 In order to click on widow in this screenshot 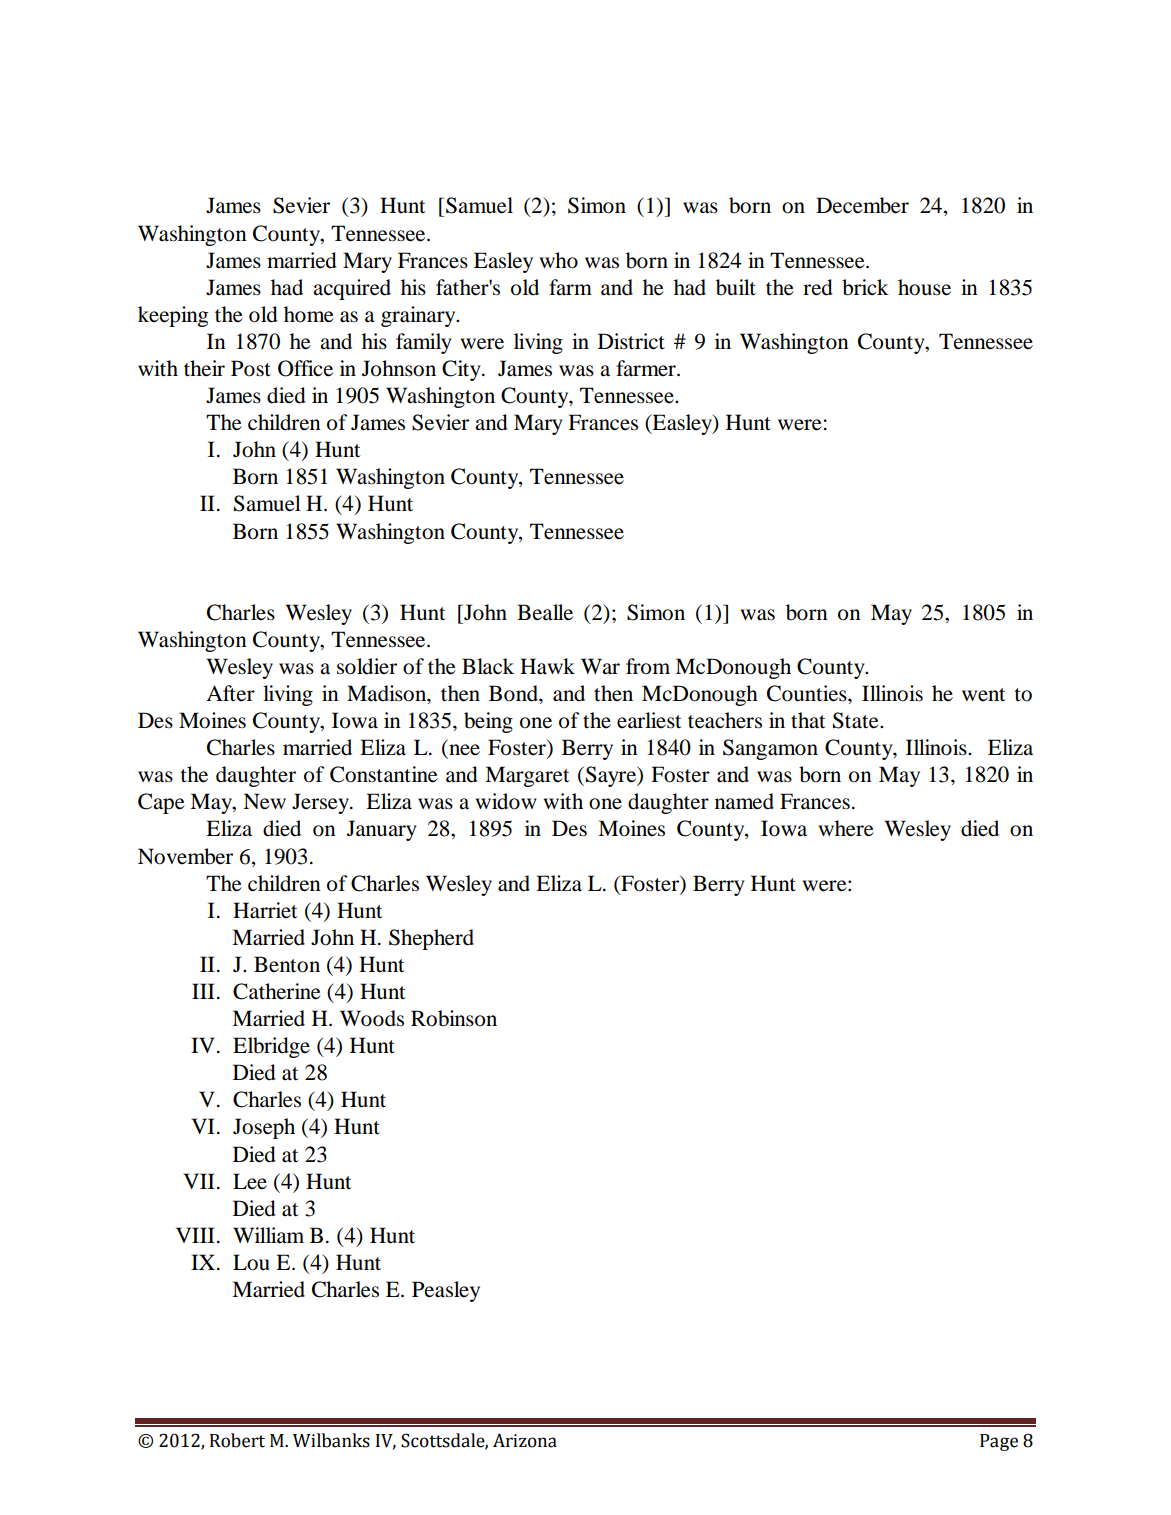, I will do `click(506, 801)`.
